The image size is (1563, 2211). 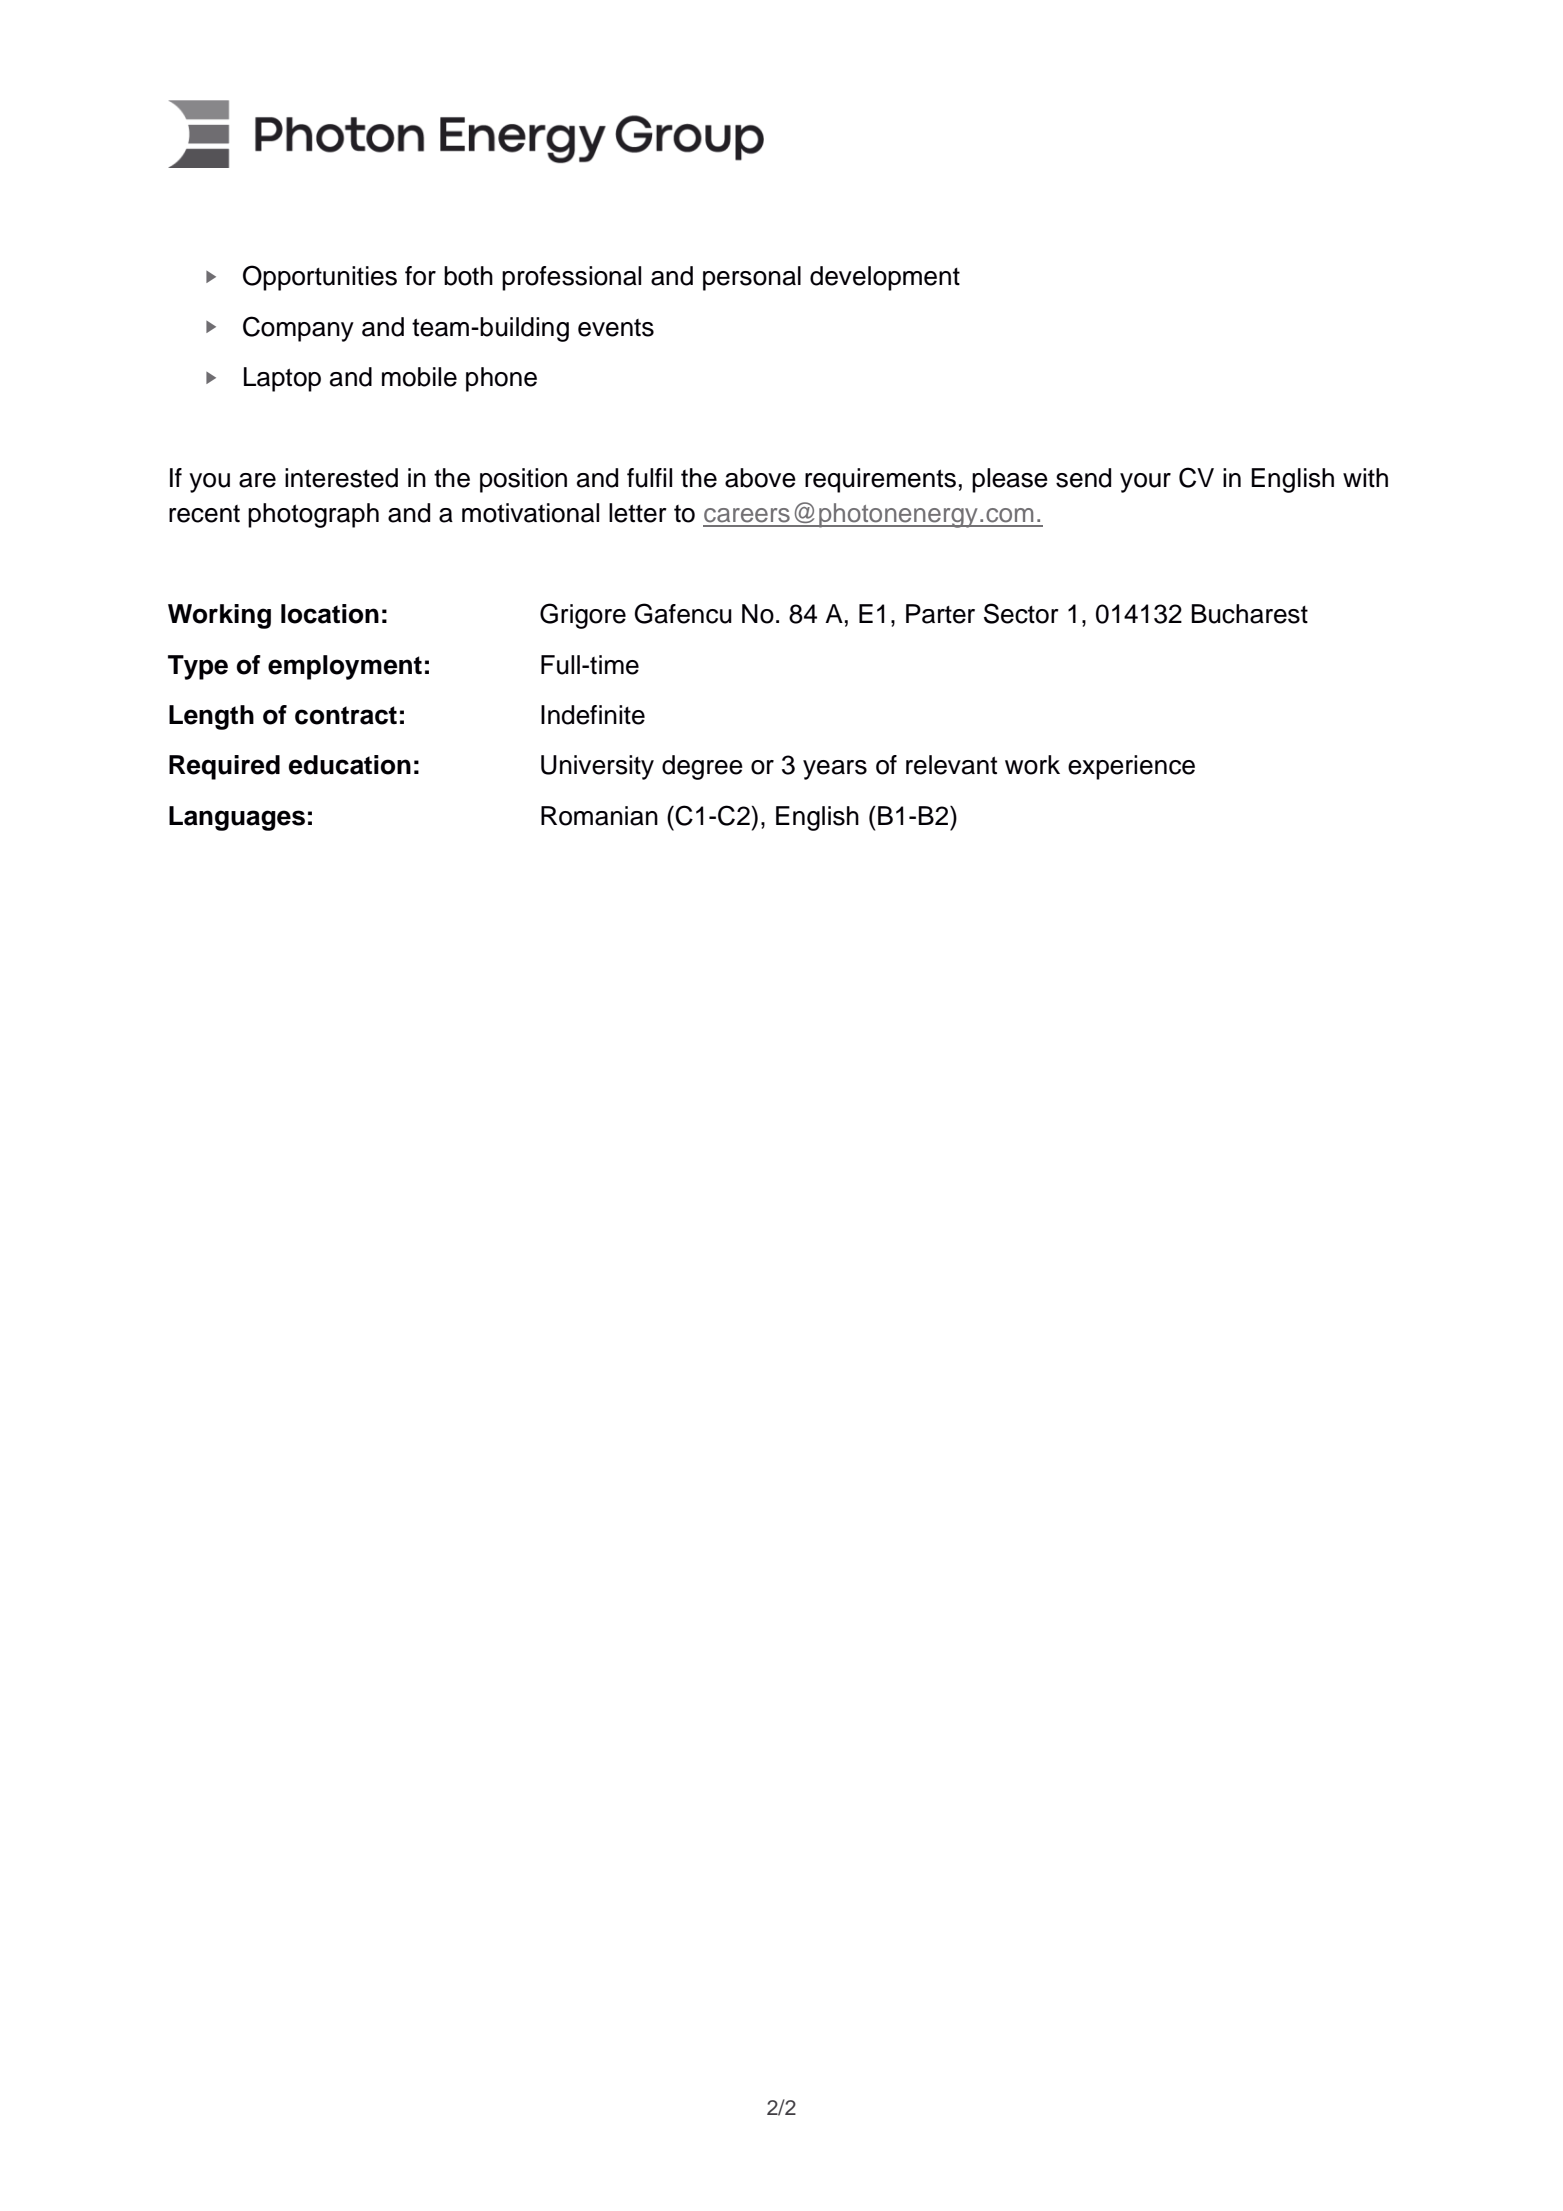 I want to click on experience, so click(x=1131, y=767).
